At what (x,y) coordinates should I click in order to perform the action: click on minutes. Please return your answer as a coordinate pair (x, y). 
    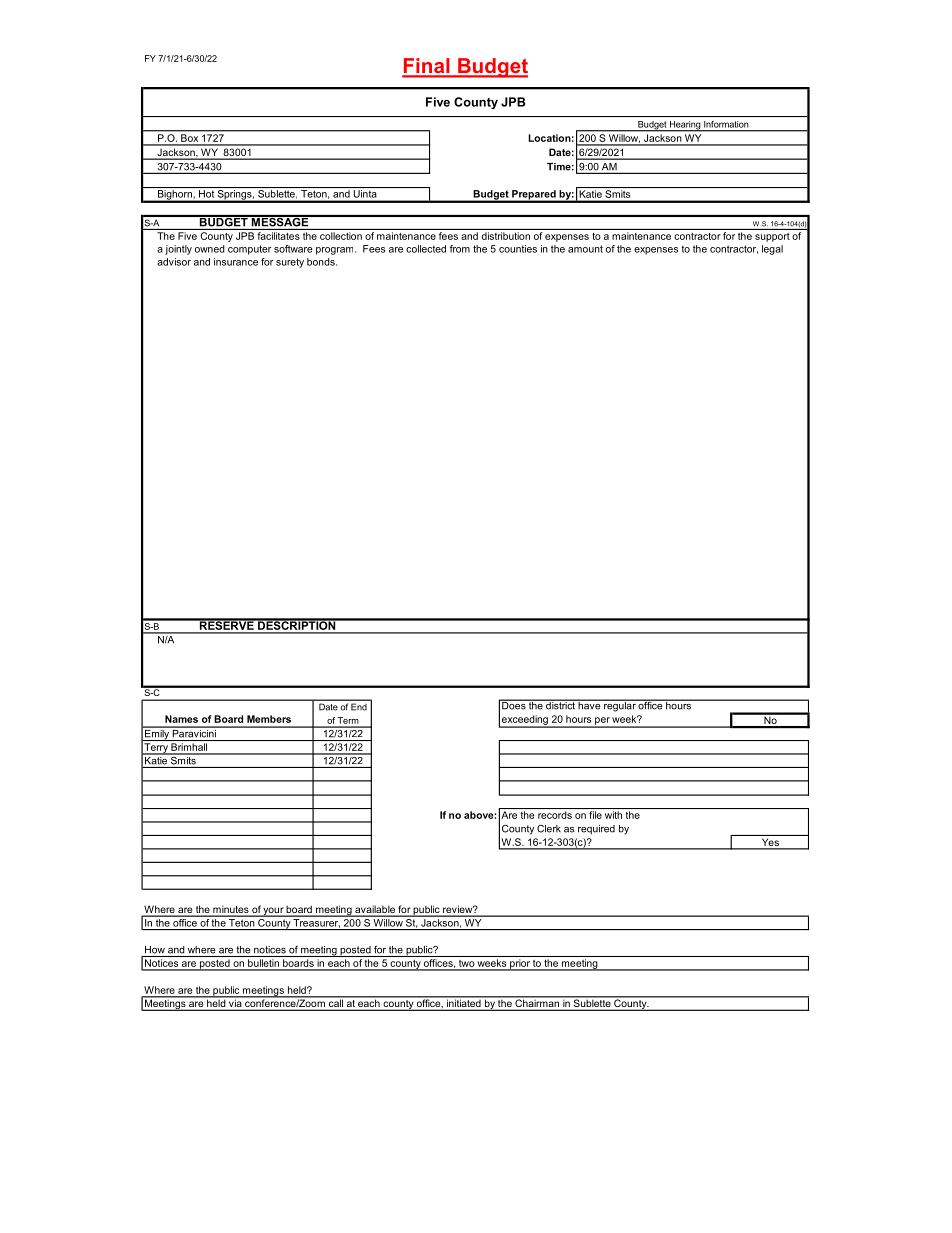
    Looking at the image, I should click on (231, 910).
